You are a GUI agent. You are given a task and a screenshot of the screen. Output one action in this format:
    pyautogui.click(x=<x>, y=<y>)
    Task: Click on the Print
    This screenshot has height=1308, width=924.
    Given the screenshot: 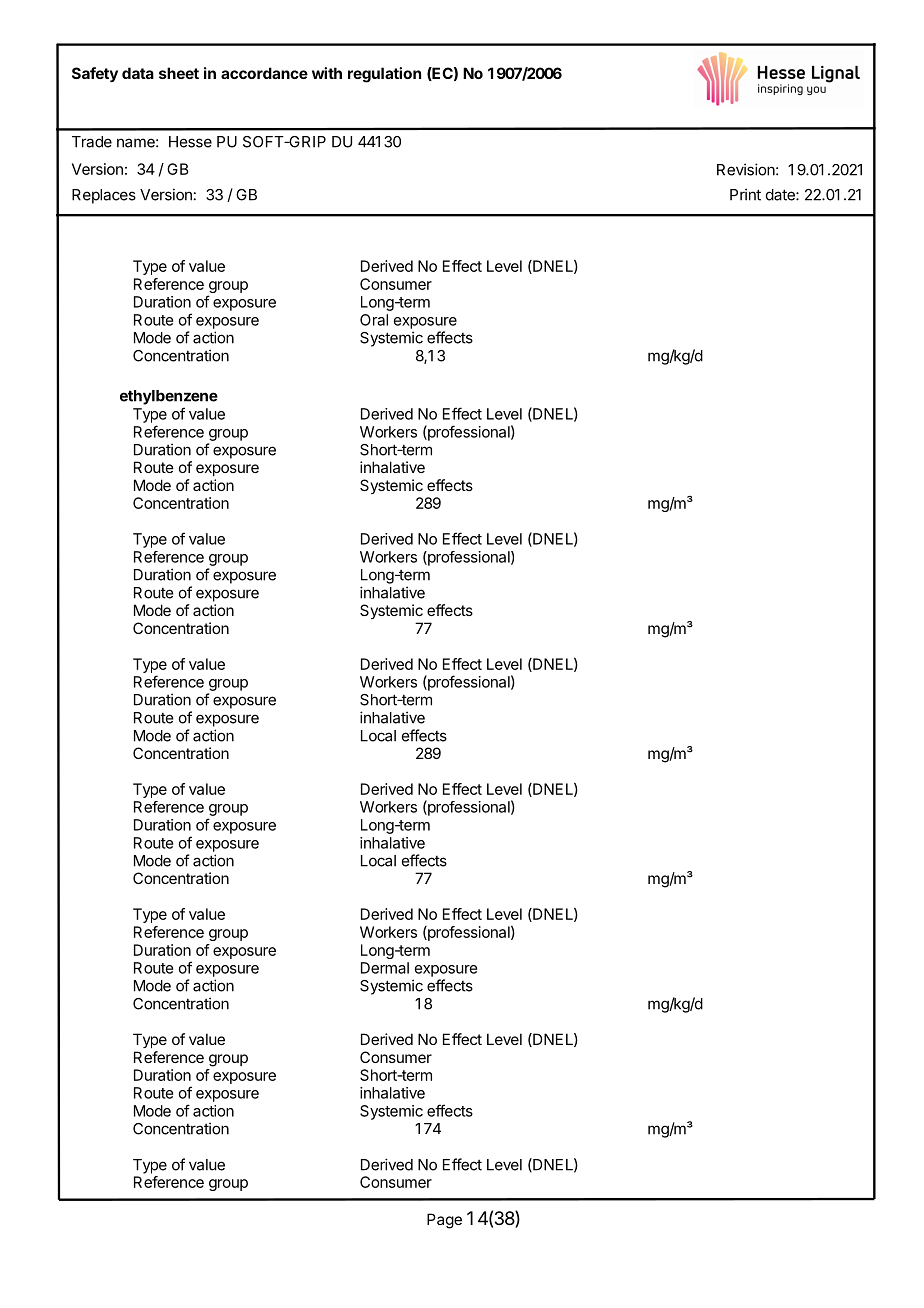 What is the action you would take?
    pyautogui.click(x=745, y=194)
